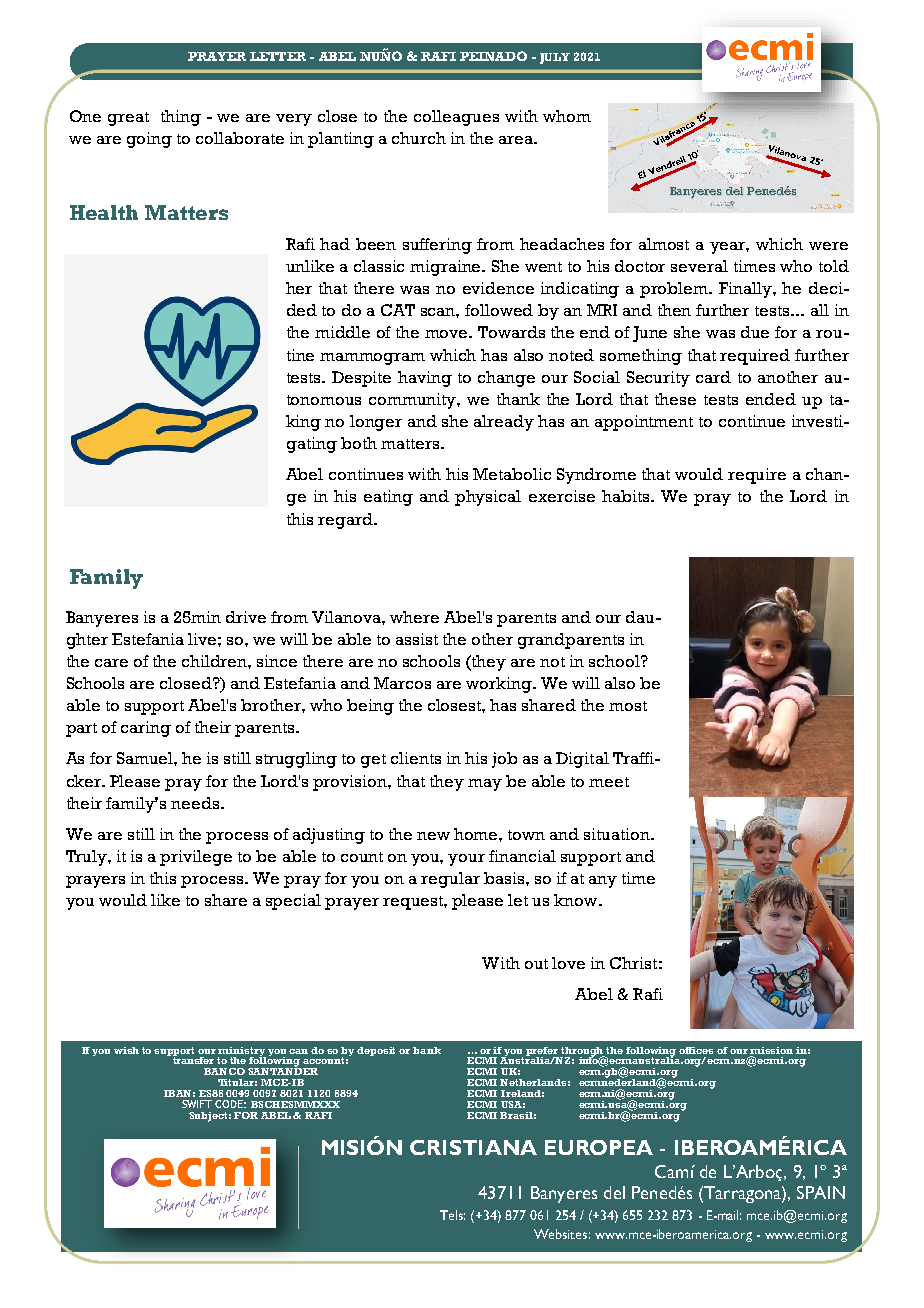 The width and height of the image is (924, 1308). Describe the element at coordinates (196, 858) in the image. I see `privilege` at that location.
